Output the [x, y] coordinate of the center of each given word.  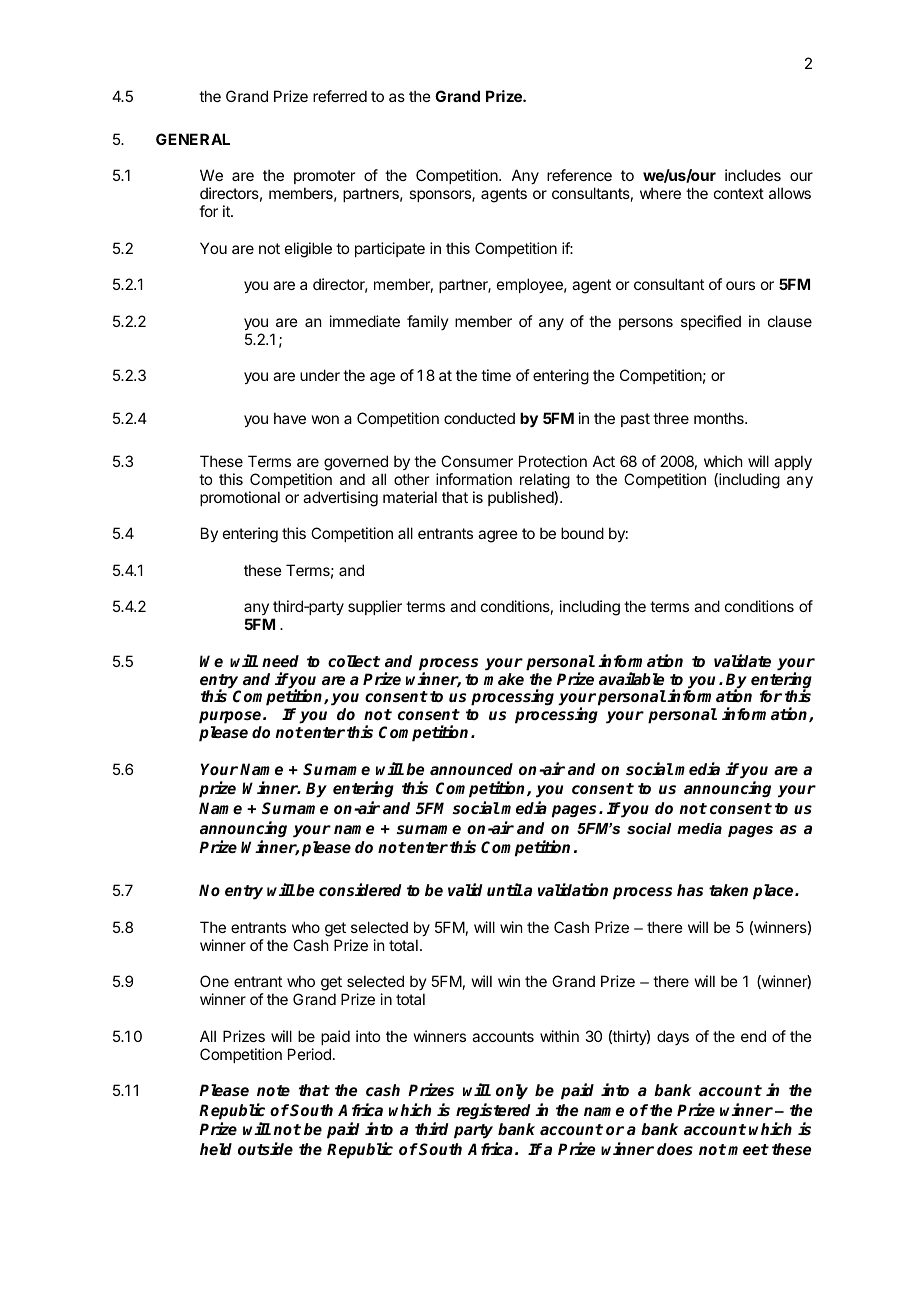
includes [753, 175]
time [496, 375]
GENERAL [193, 139]
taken [728, 890]
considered [360, 890]
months [720, 418]
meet [748, 1149]
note [273, 1090]
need [280, 661]
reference [579, 175]
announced [471, 769]
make [504, 679]
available [631, 678]
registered [493, 1111]
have [290, 418]
